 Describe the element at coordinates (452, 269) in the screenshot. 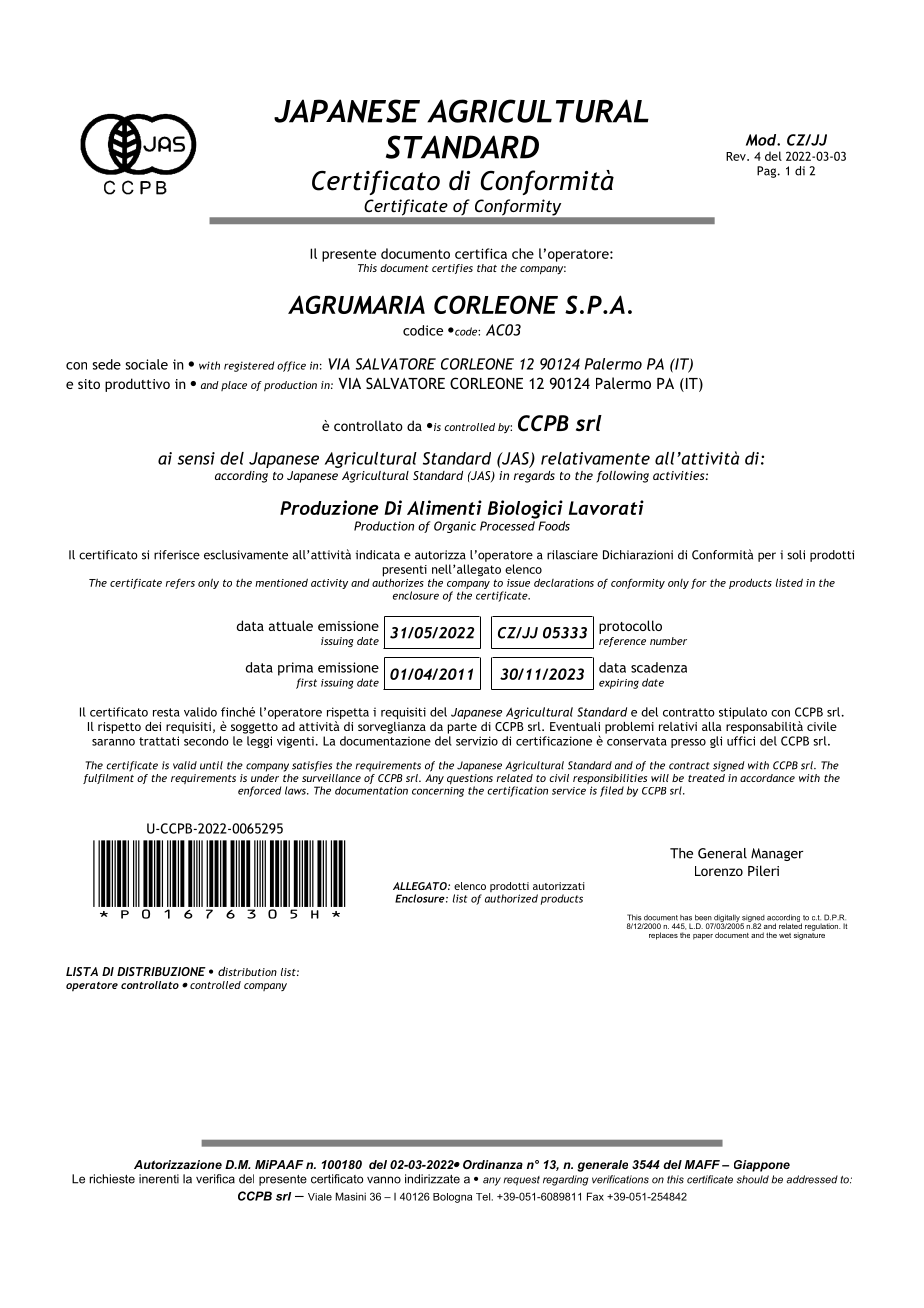

I see `certifies` at that location.
